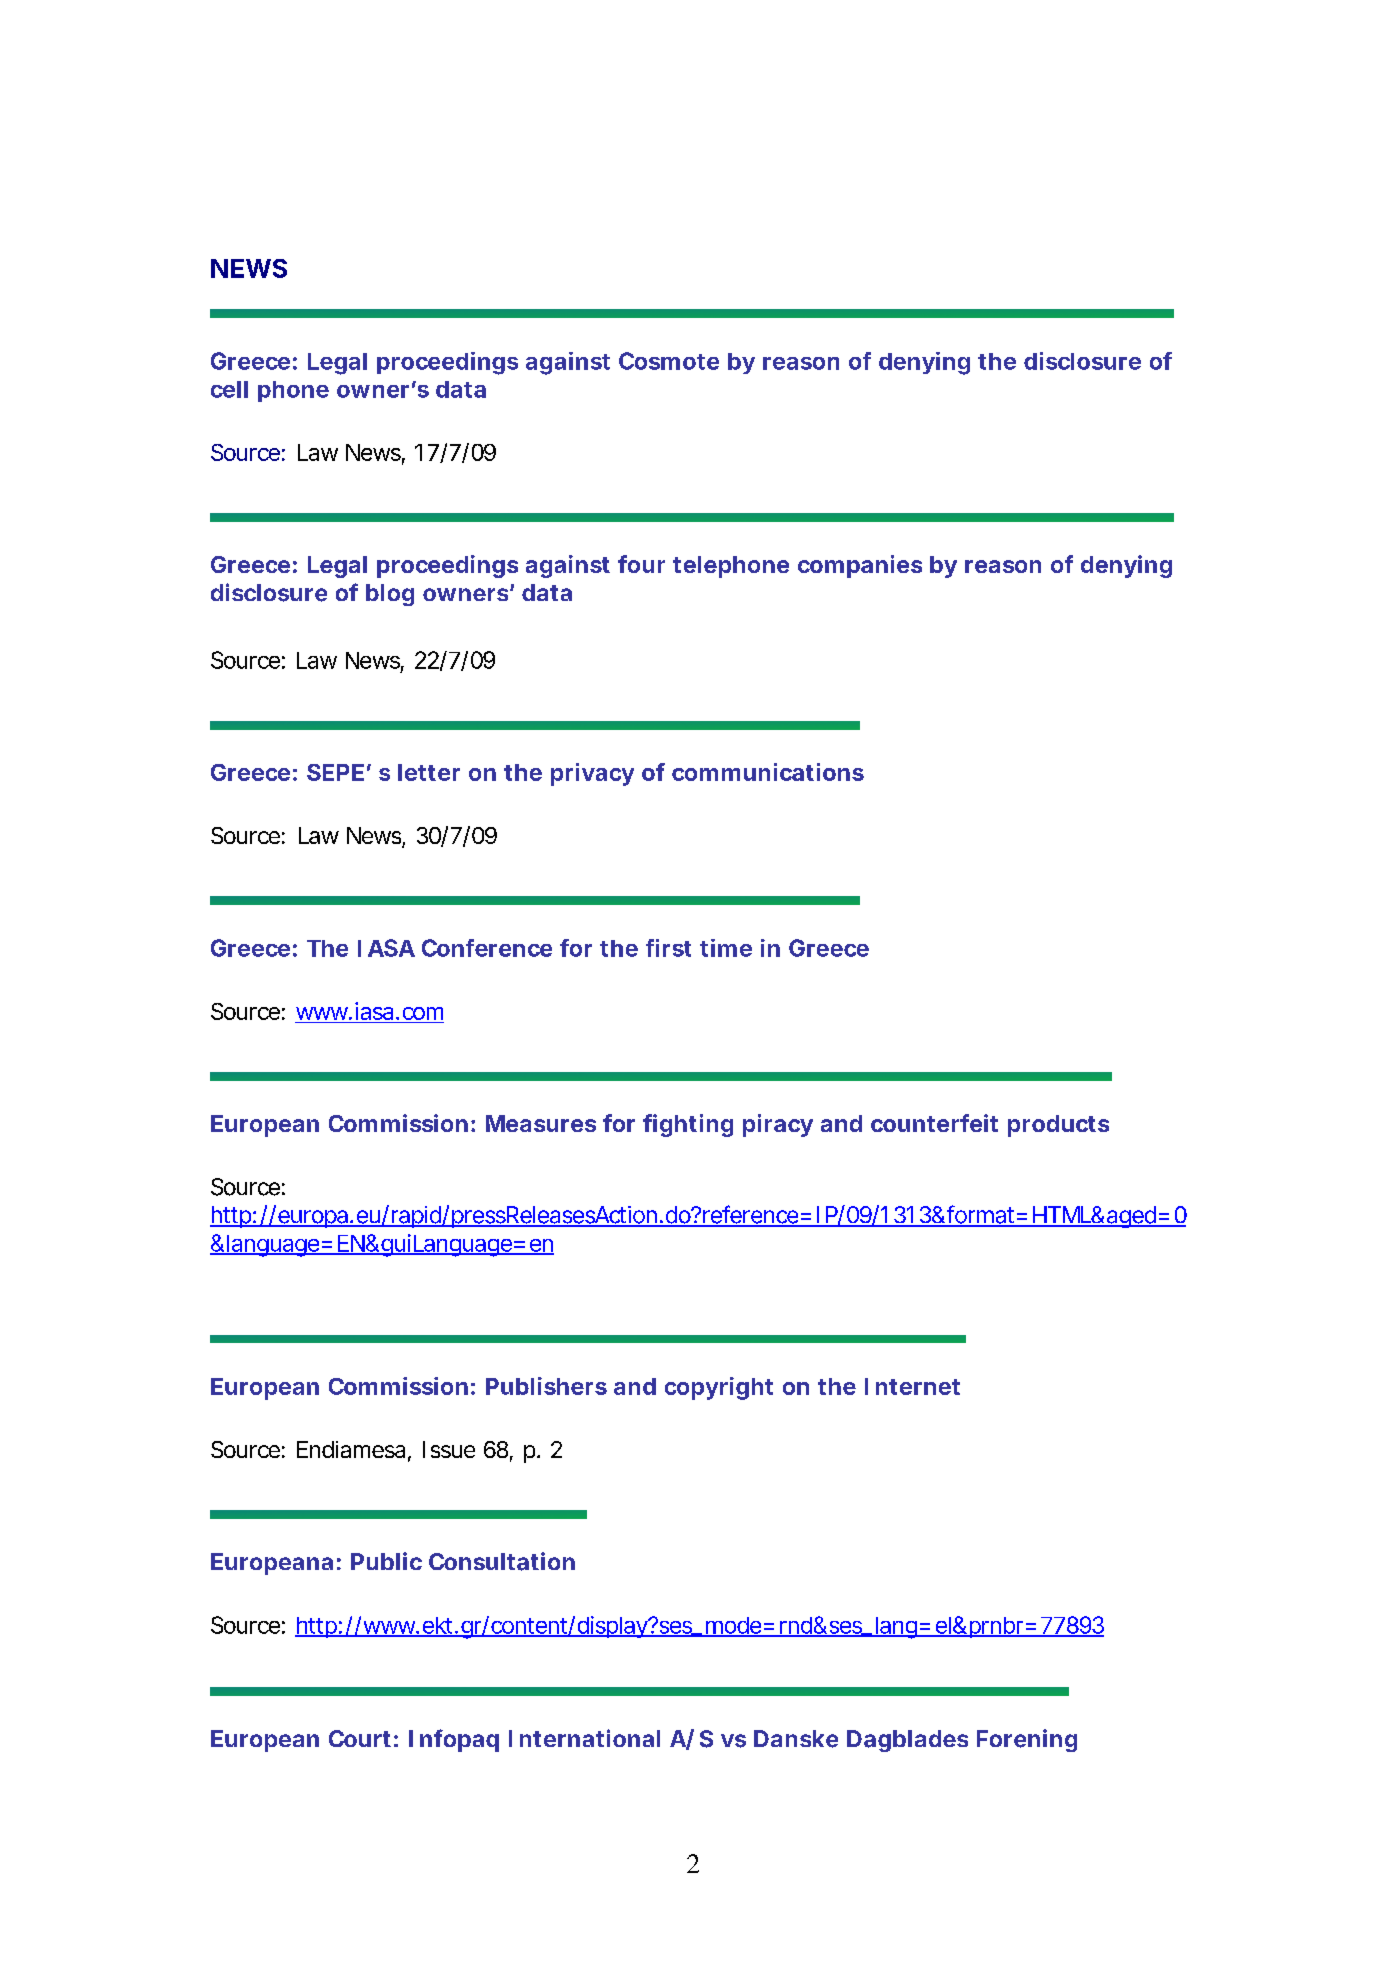 The image size is (1386, 1962). What do you see at coordinates (584, 1738) in the page?
I see `International` at bounding box center [584, 1738].
